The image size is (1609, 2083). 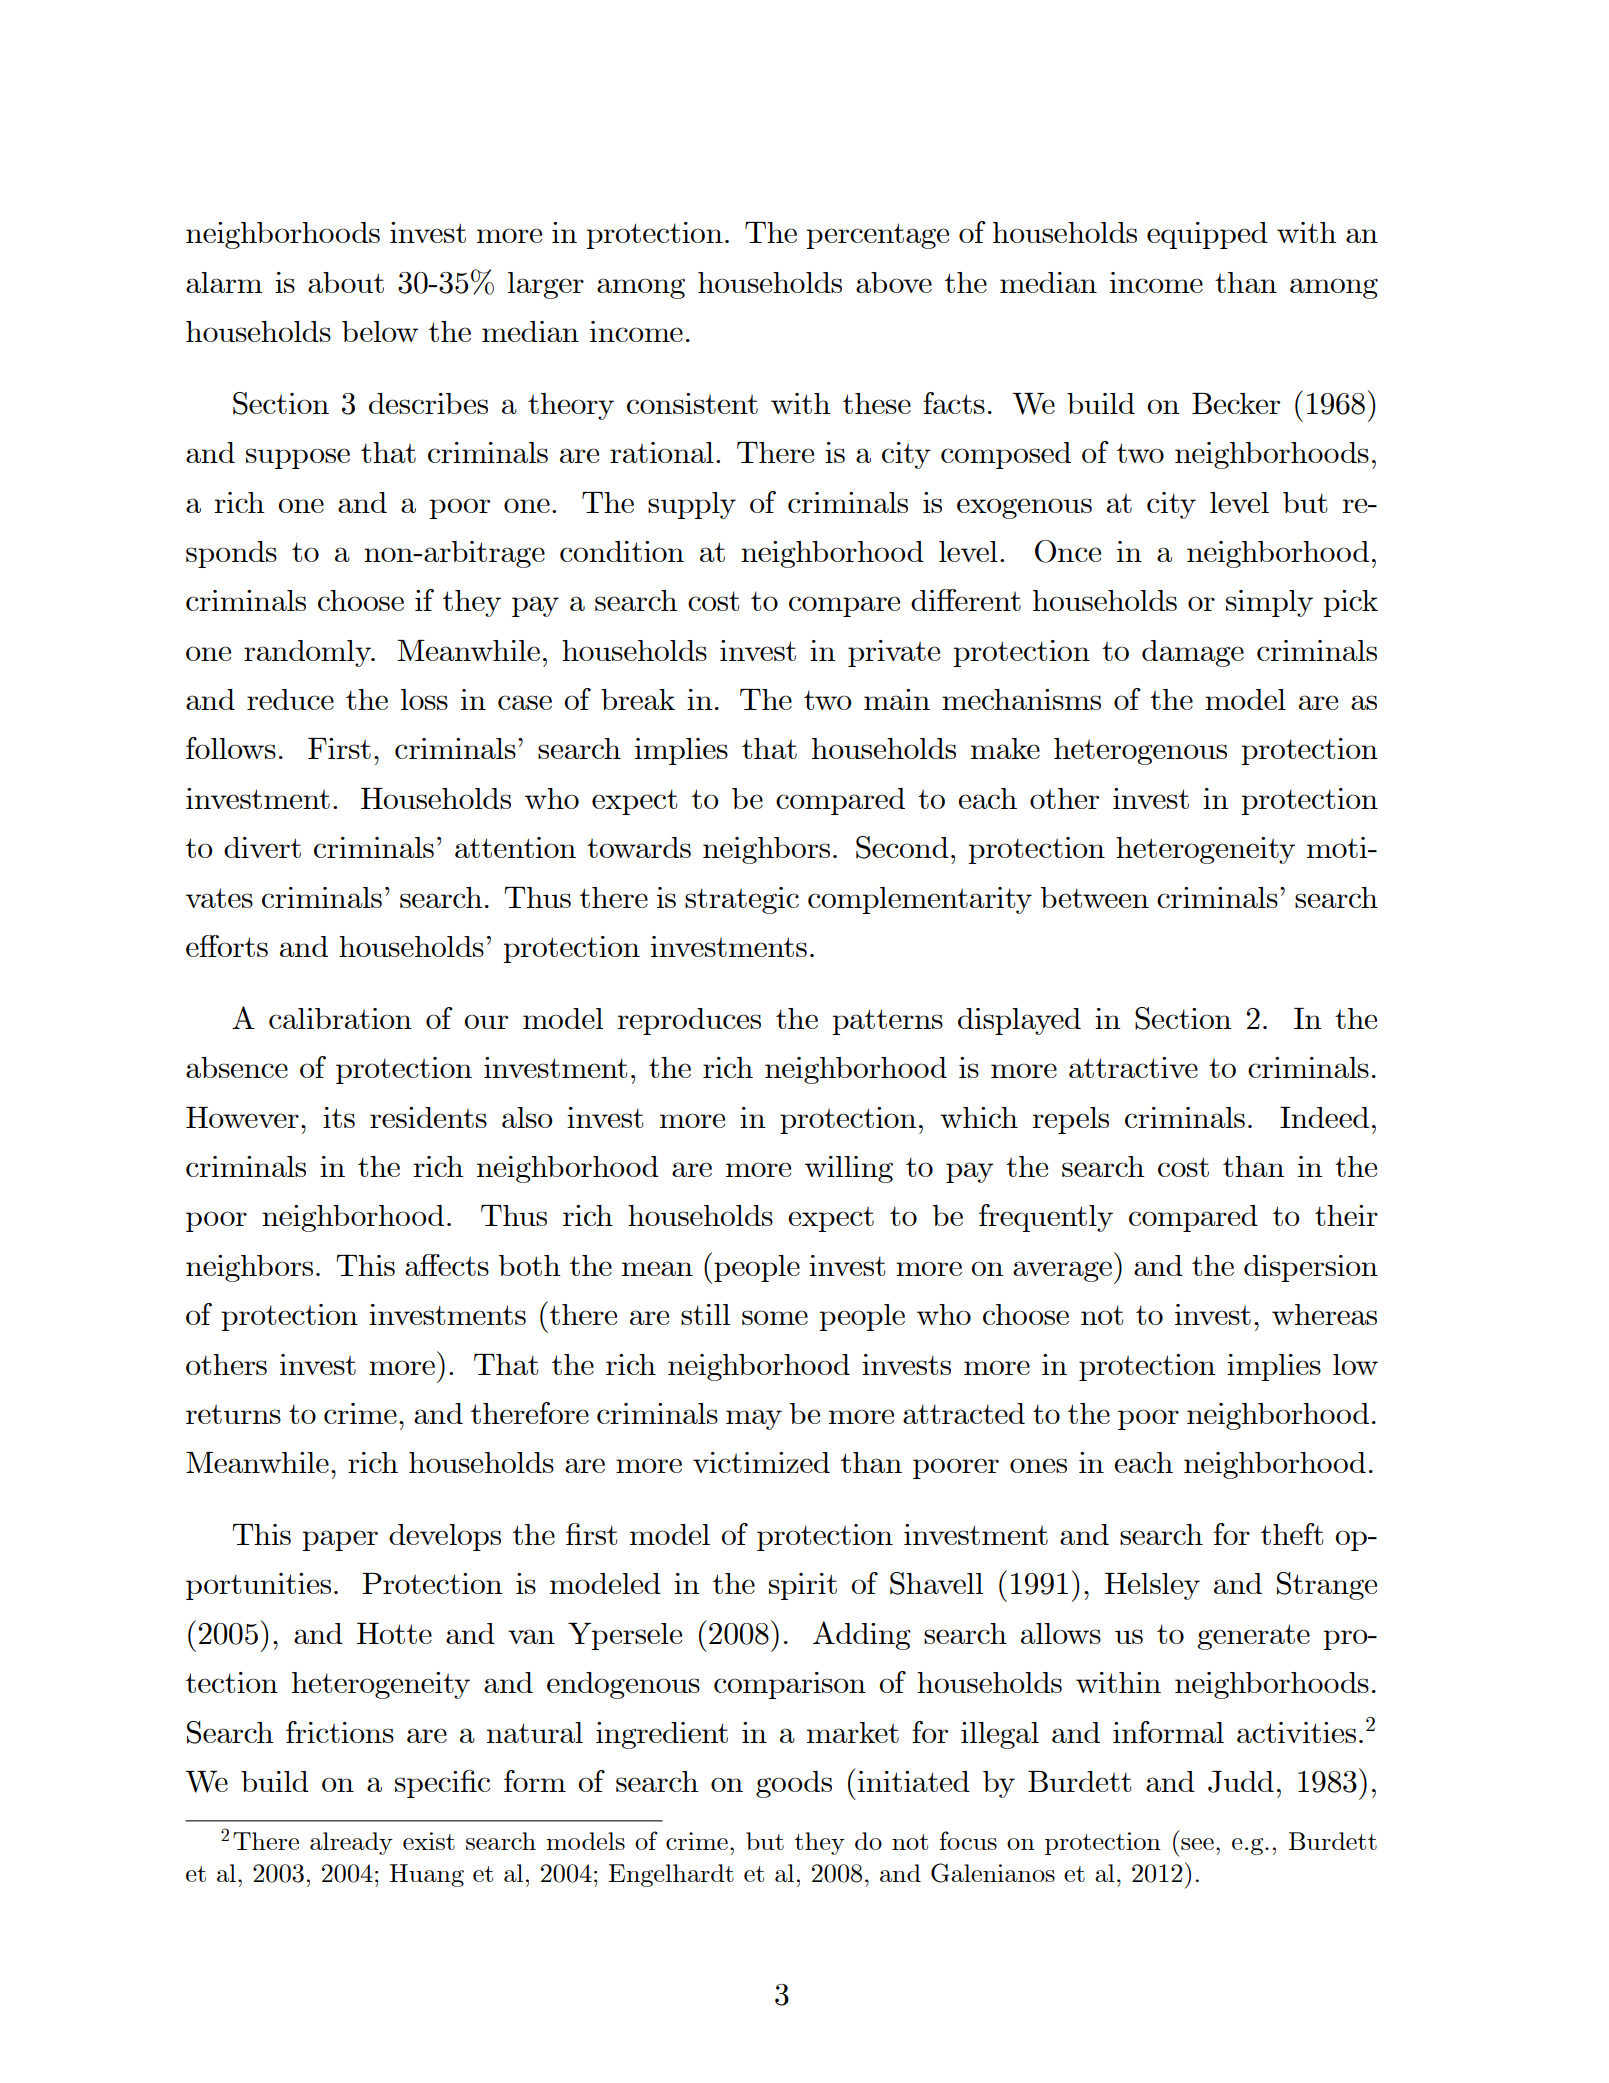 I want to click on randomly, so click(x=308, y=653).
